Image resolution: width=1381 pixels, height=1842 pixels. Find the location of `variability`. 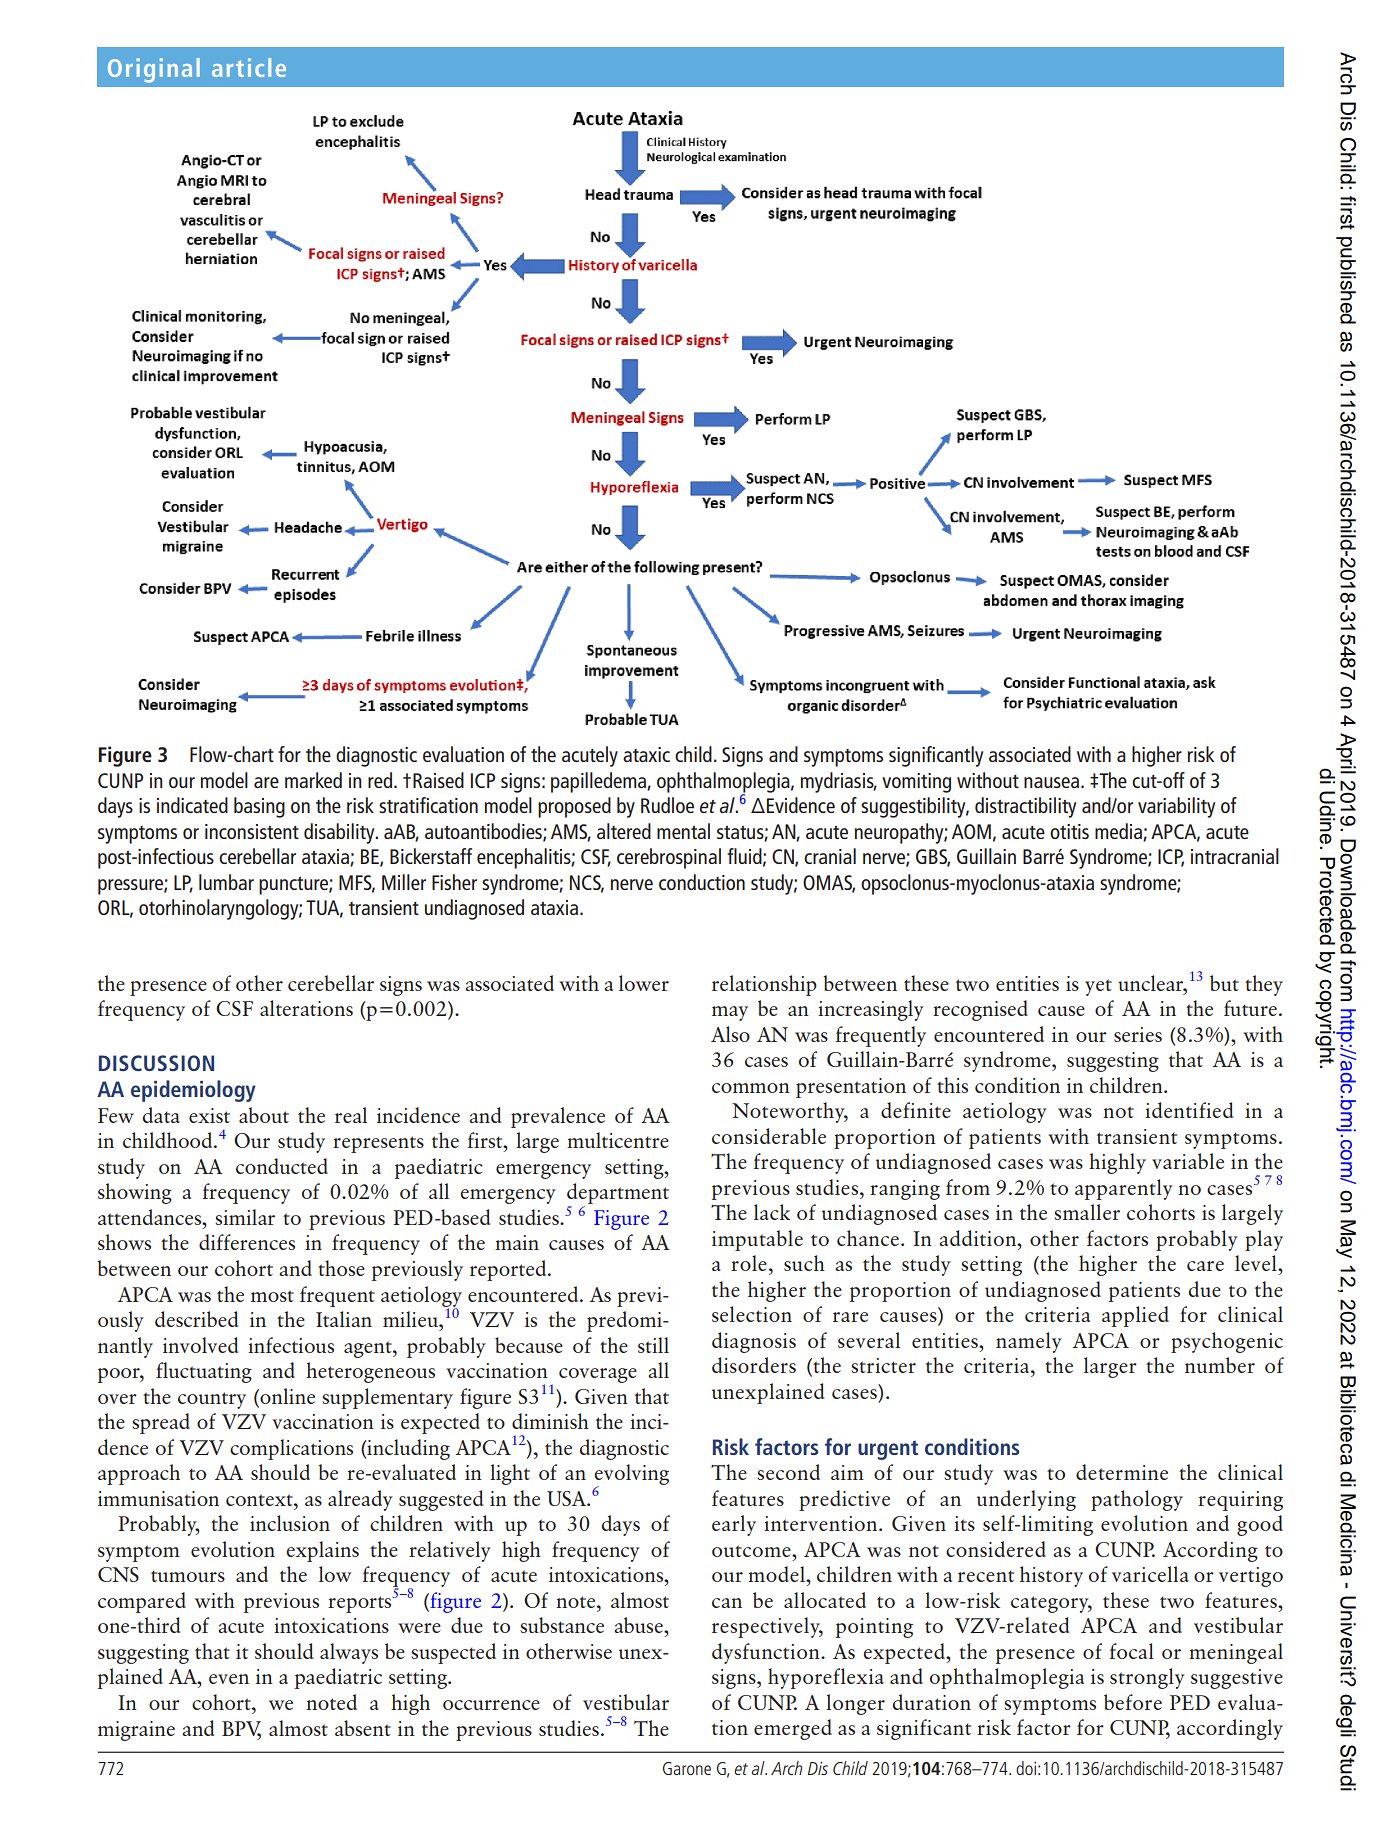

variability is located at coordinates (1176, 807).
